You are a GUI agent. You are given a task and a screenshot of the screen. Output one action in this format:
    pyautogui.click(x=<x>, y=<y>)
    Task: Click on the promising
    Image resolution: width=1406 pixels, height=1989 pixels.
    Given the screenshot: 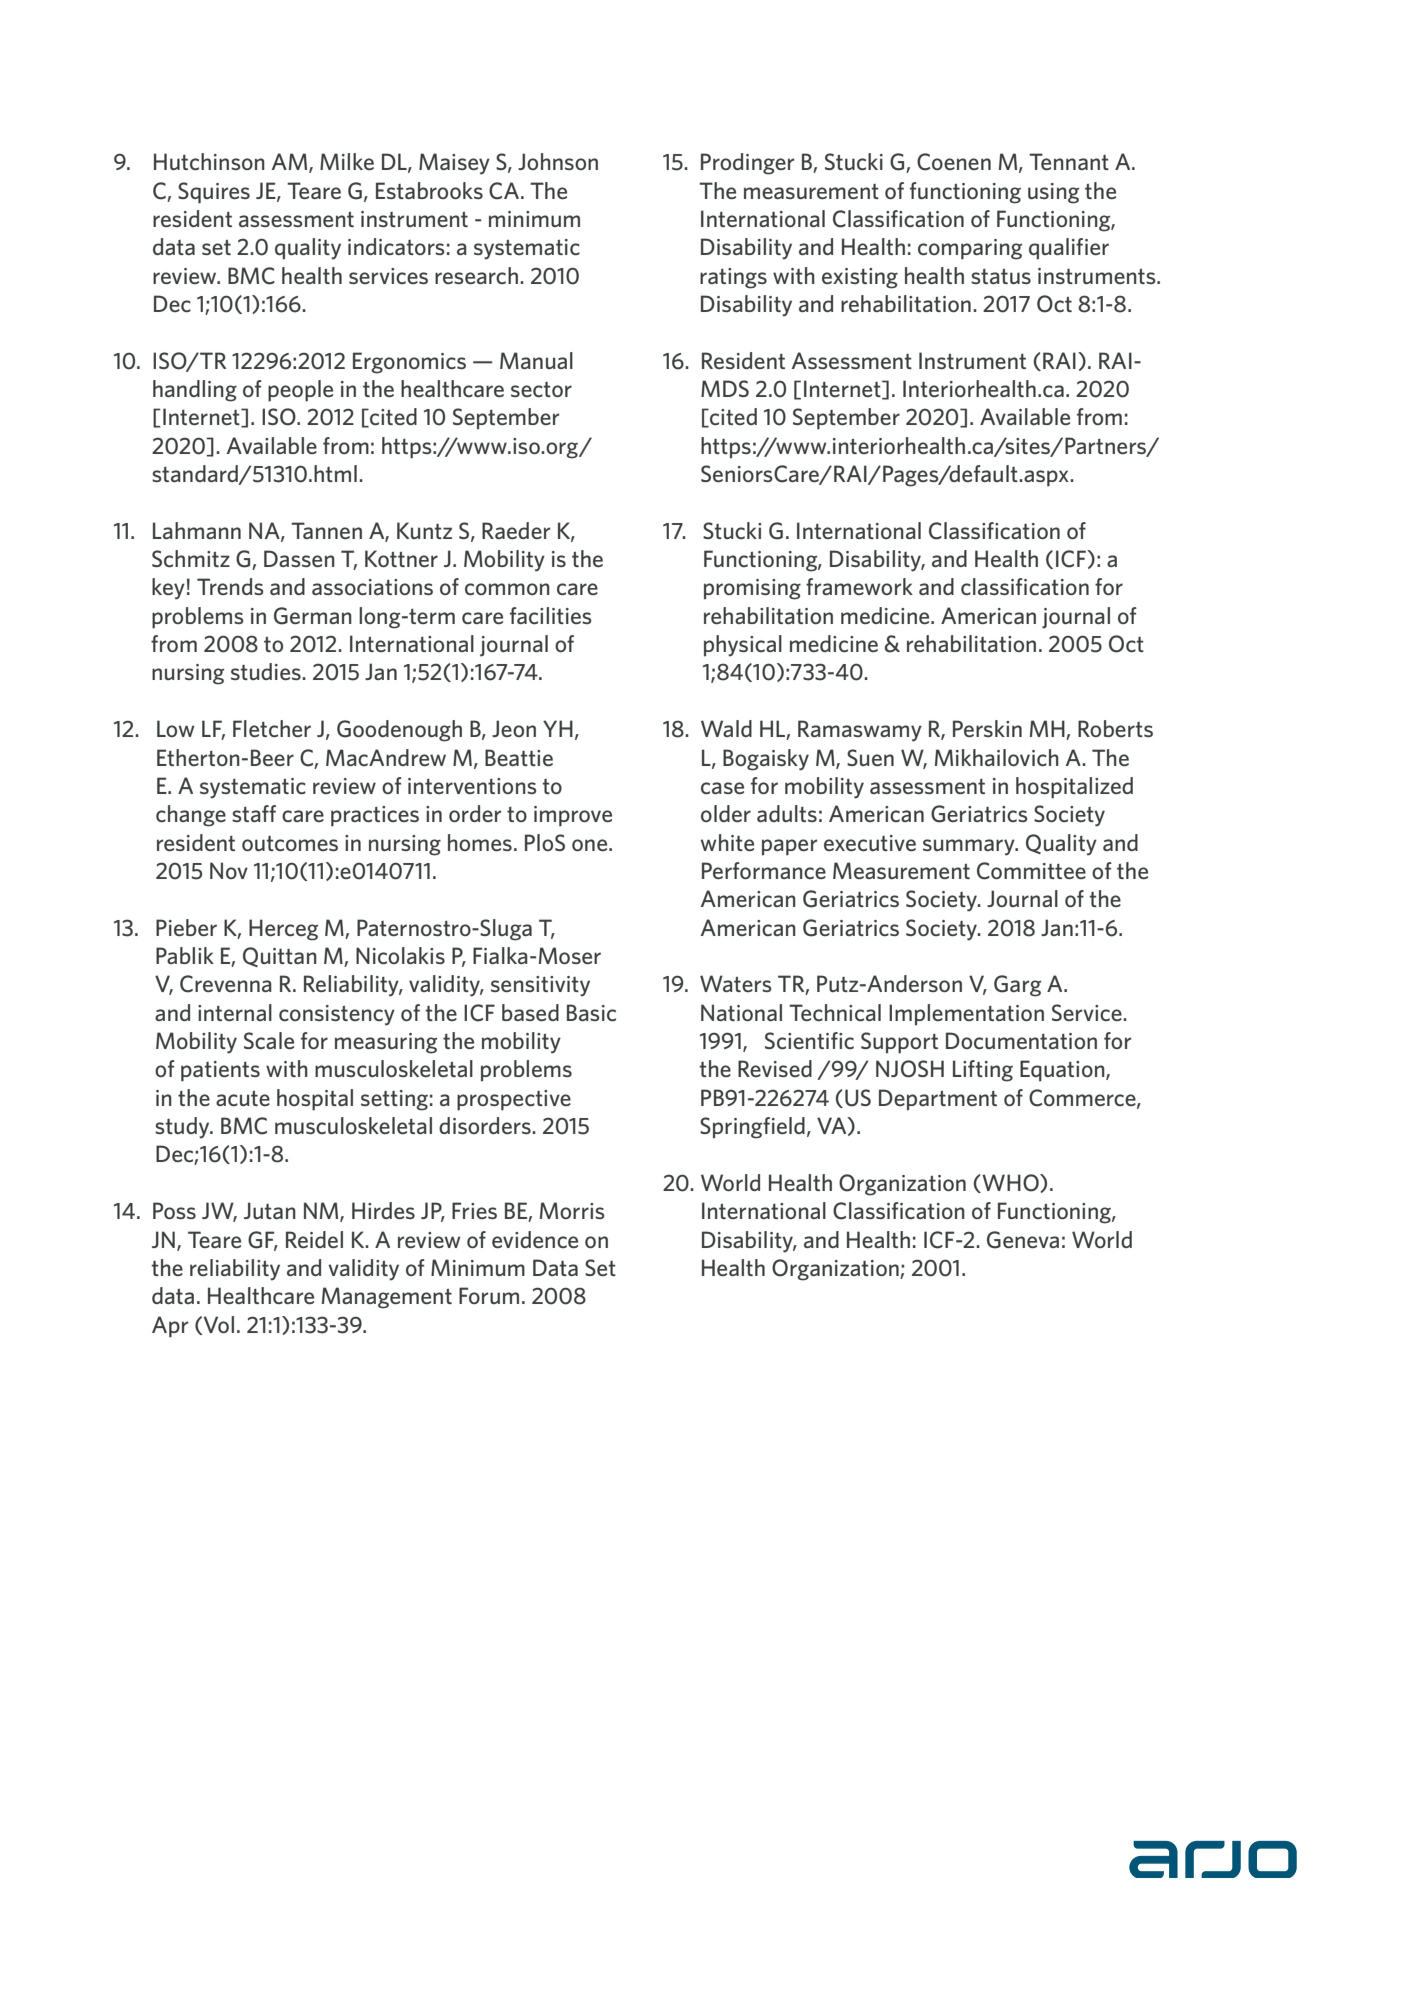 What is the action you would take?
    pyautogui.click(x=752, y=589)
